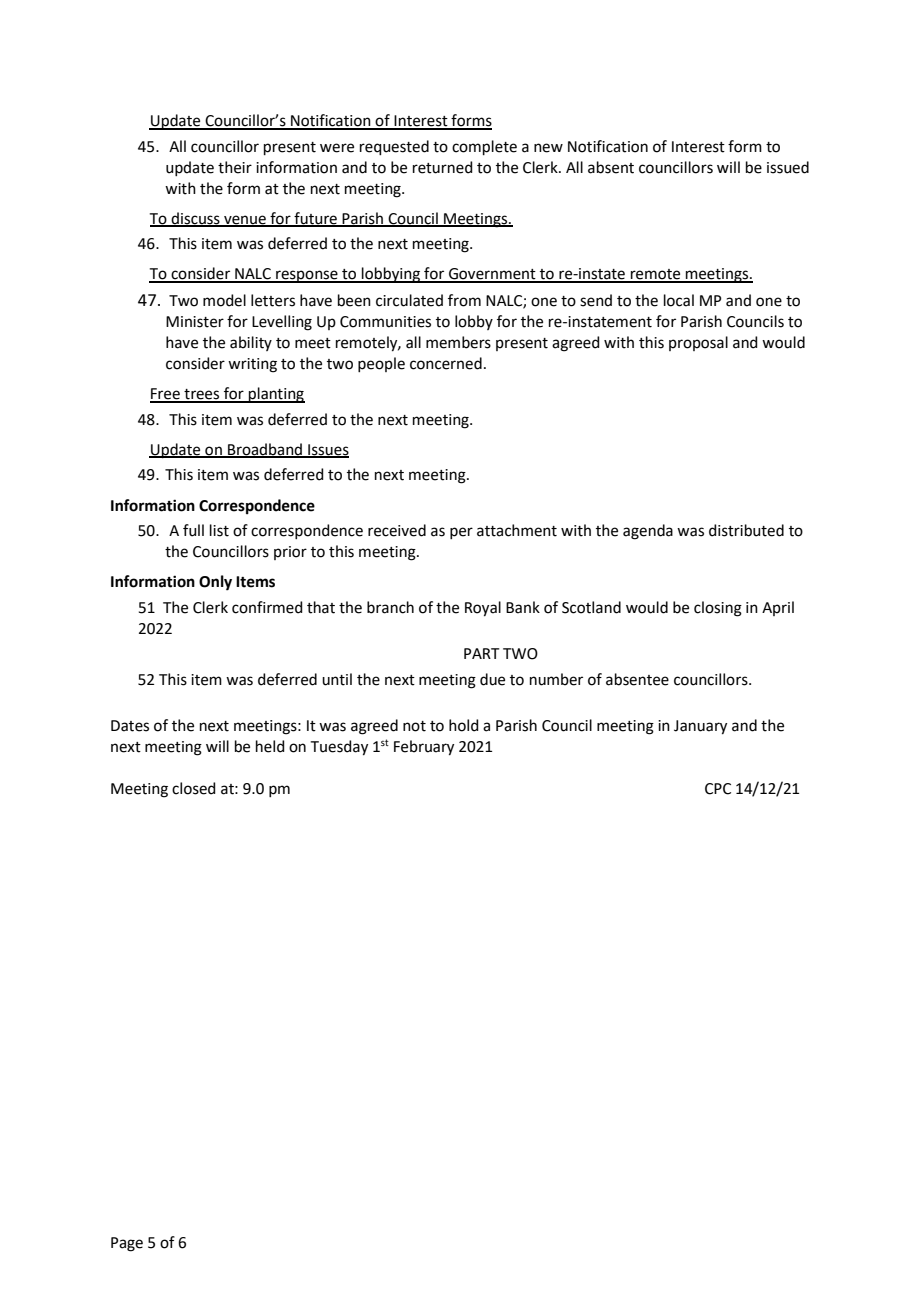 This document has height=1308, width=924. I want to click on Page, so click(127, 1244).
